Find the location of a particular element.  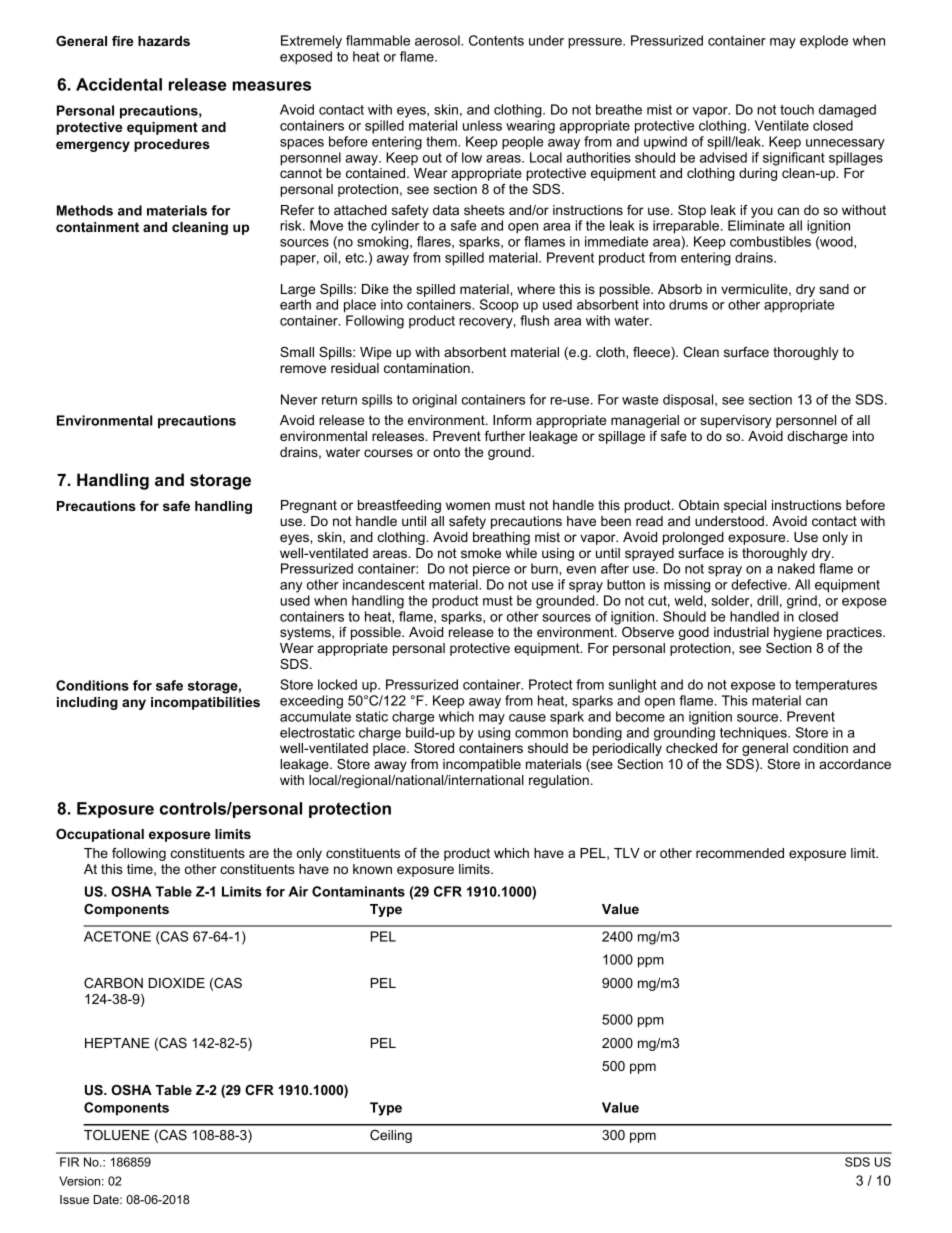

incompatibilities is located at coordinates (205, 703).
